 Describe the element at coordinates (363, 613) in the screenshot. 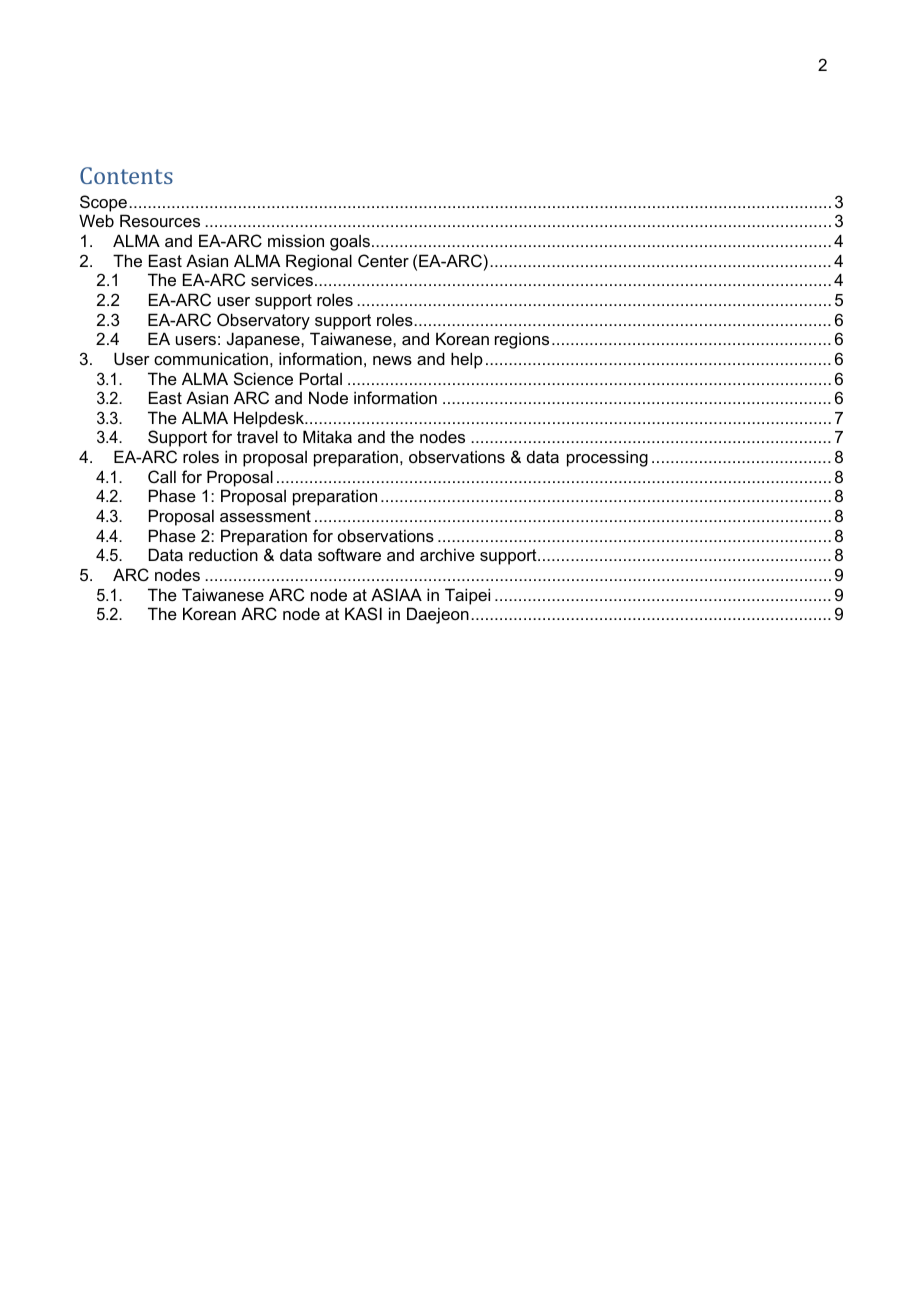

I see `KASI` at that location.
